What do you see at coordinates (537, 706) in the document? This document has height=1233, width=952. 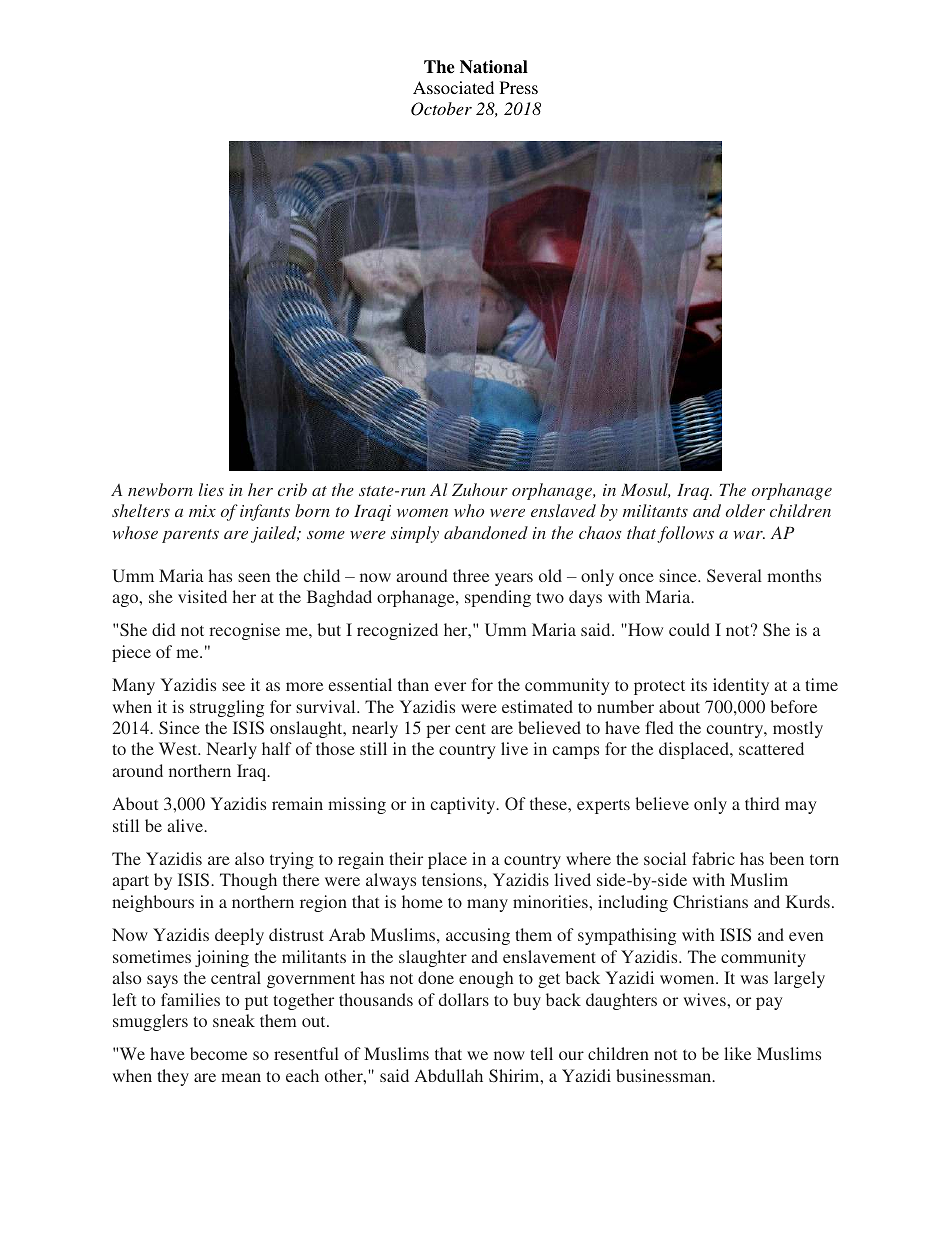 I see `estimated` at bounding box center [537, 706].
